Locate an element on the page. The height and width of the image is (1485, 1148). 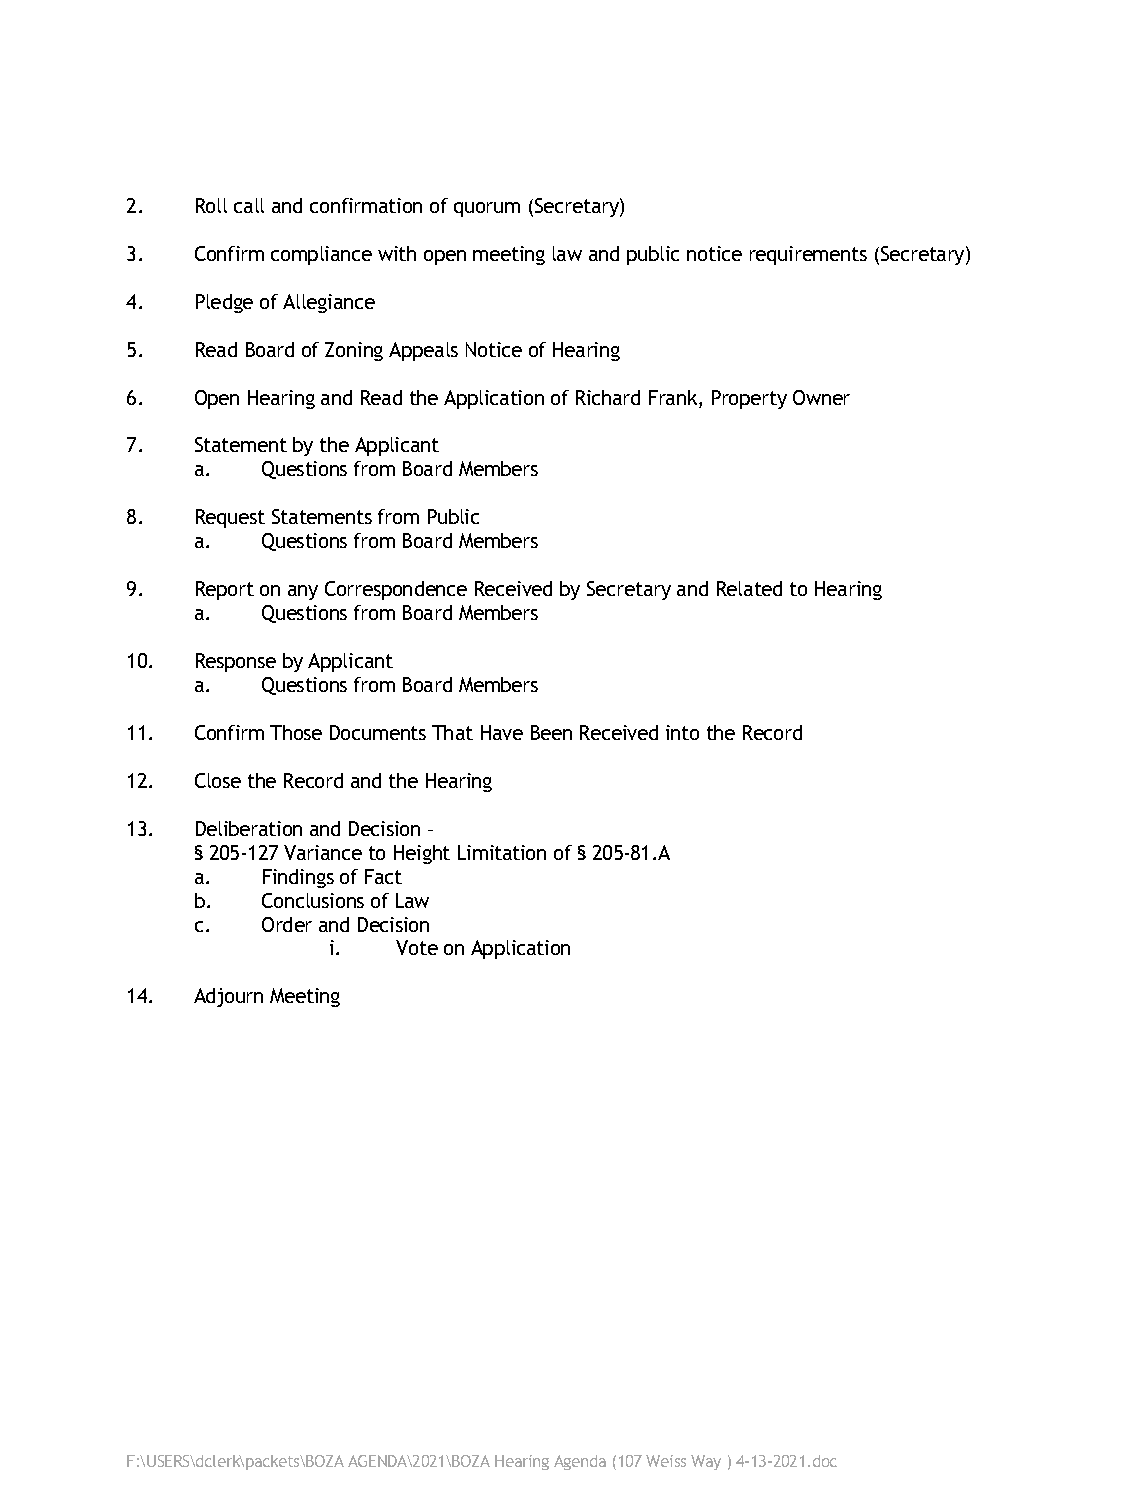
compliance is located at coordinates (321, 255).
